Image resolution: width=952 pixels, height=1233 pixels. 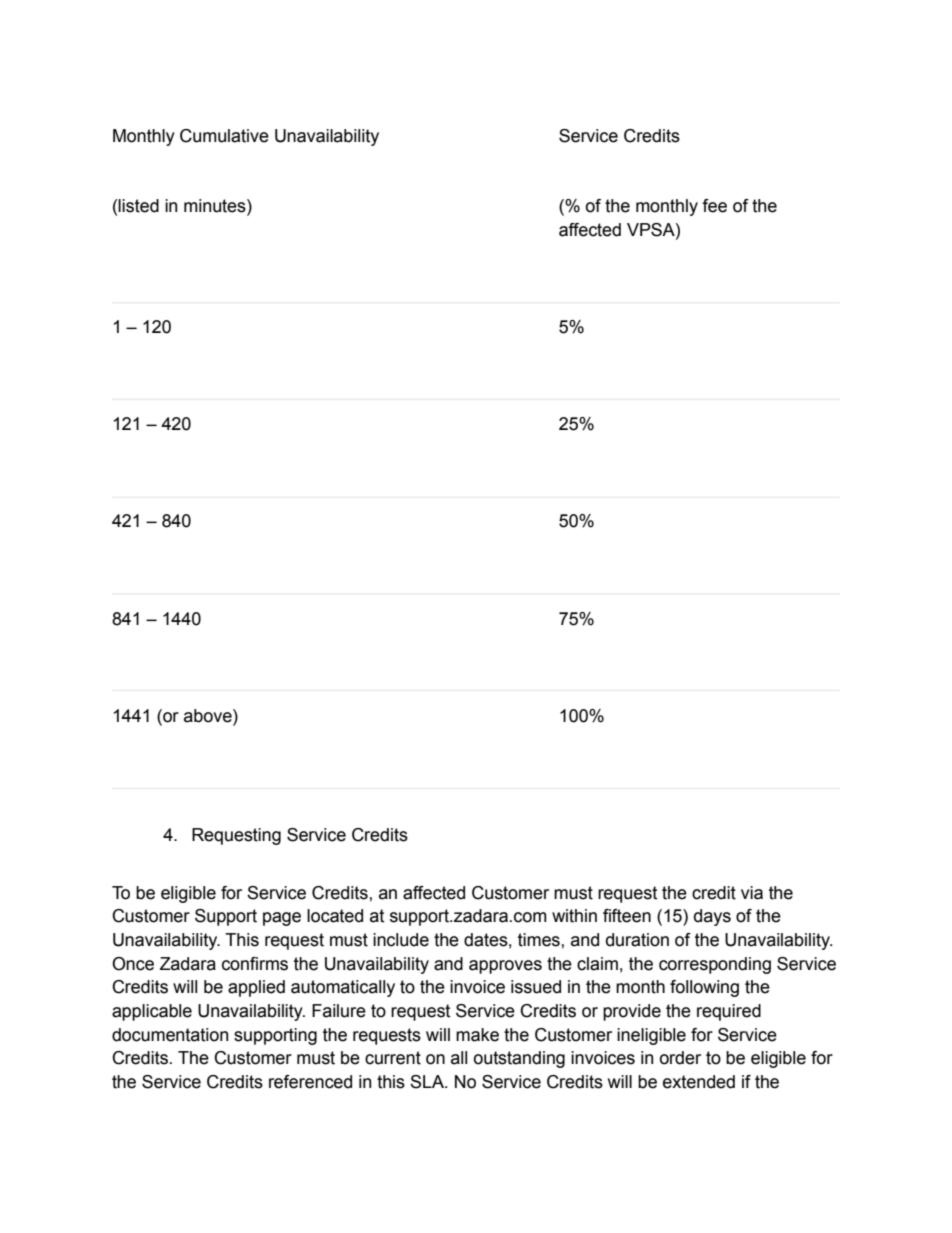 What do you see at coordinates (138, 206) in the screenshot?
I see `listed` at bounding box center [138, 206].
